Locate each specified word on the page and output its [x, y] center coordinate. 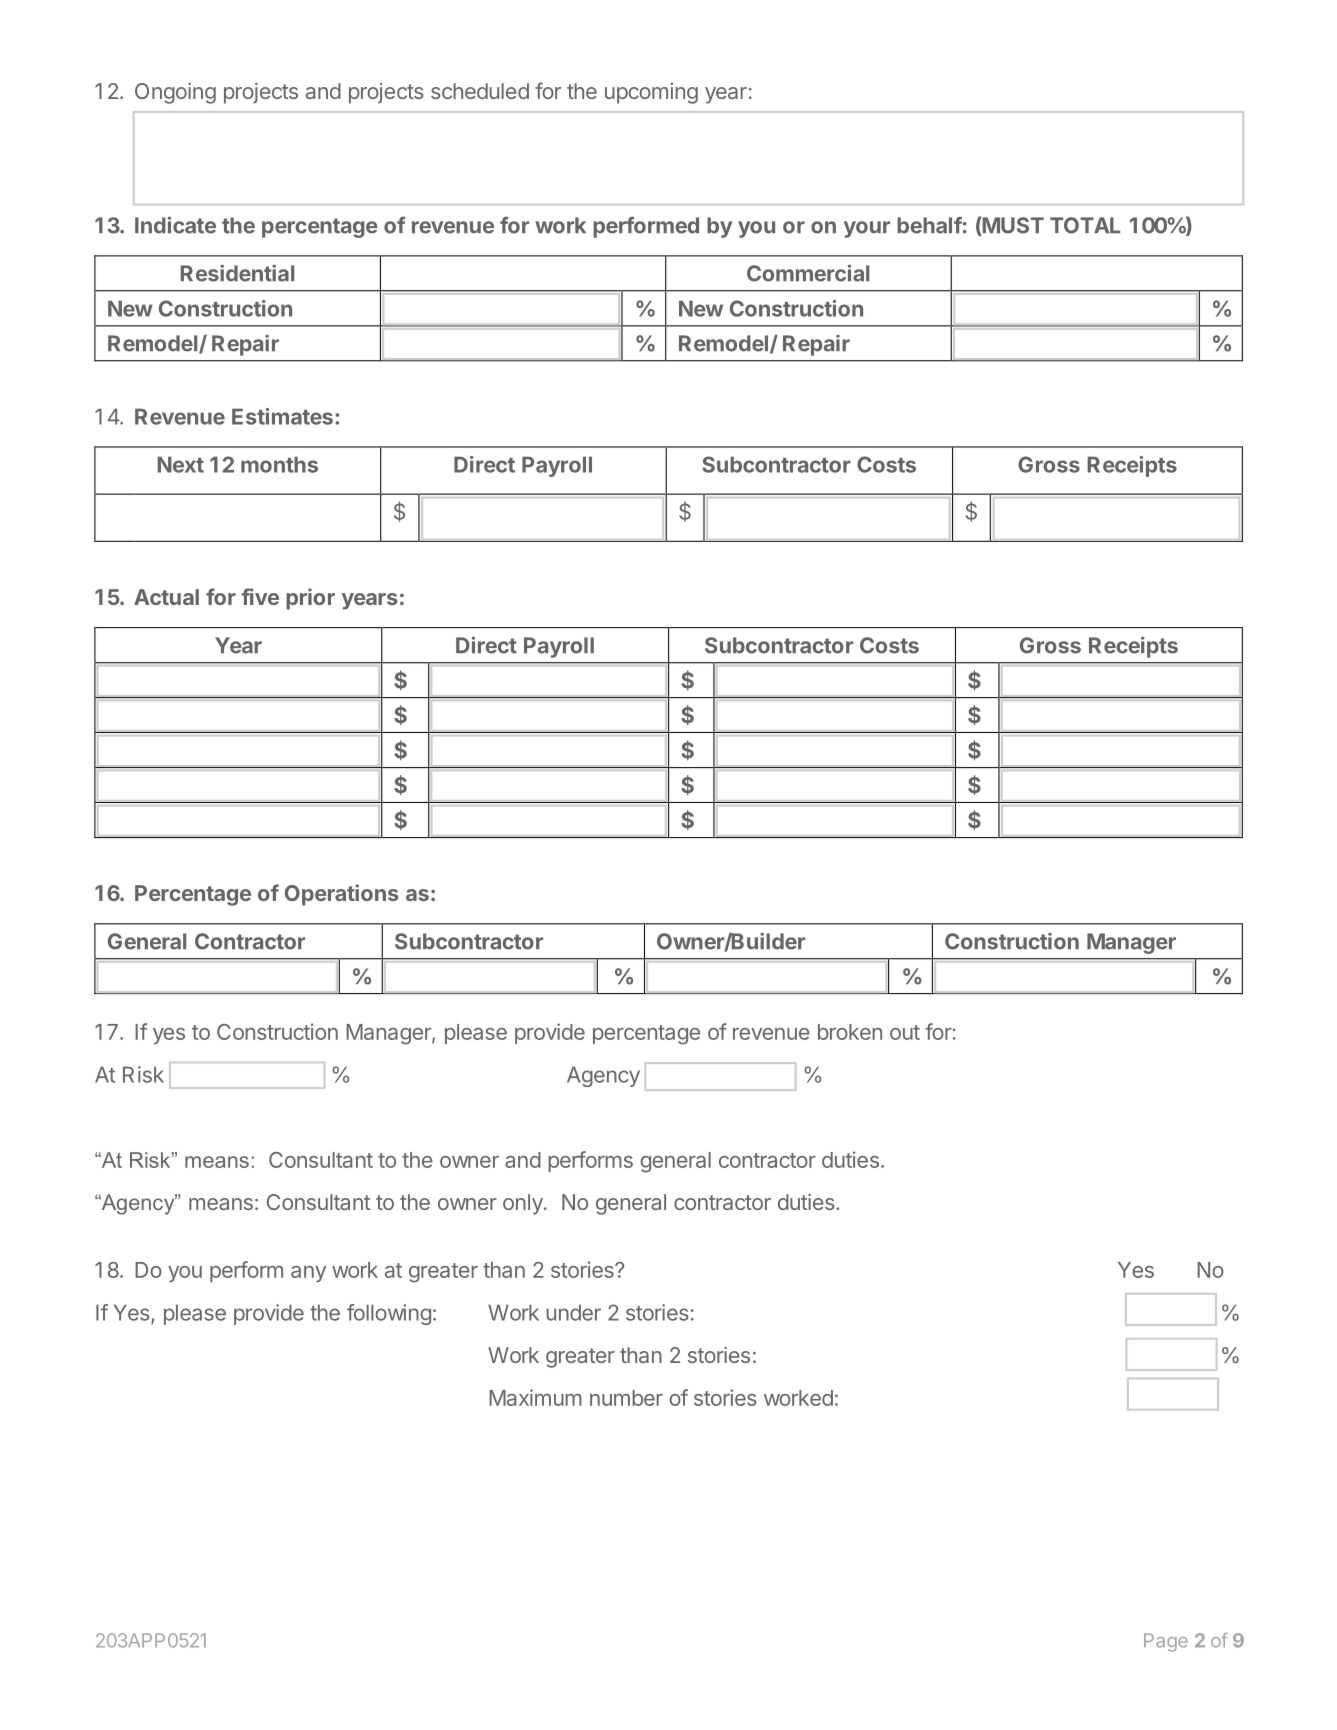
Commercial [808, 273]
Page [1166, 1642]
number [626, 1398]
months [279, 464]
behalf [929, 225]
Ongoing [175, 93]
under [573, 1312]
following [389, 1314]
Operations [342, 895]
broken [850, 1032]
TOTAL [1085, 225]
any [308, 1274]
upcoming [651, 93]
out [905, 1032]
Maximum [535, 1397]
